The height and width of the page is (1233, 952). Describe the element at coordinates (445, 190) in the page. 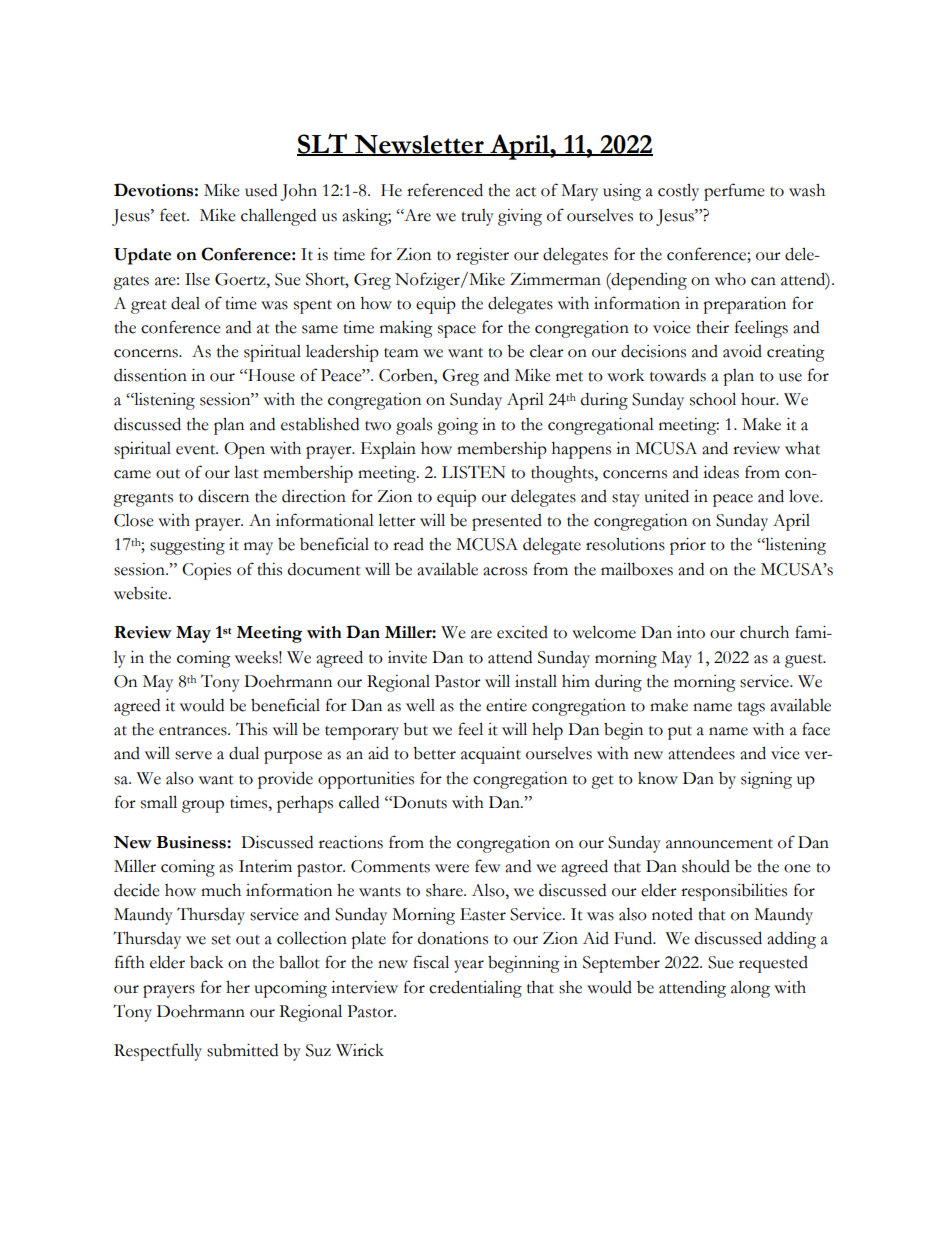

I see `referenced` at that location.
